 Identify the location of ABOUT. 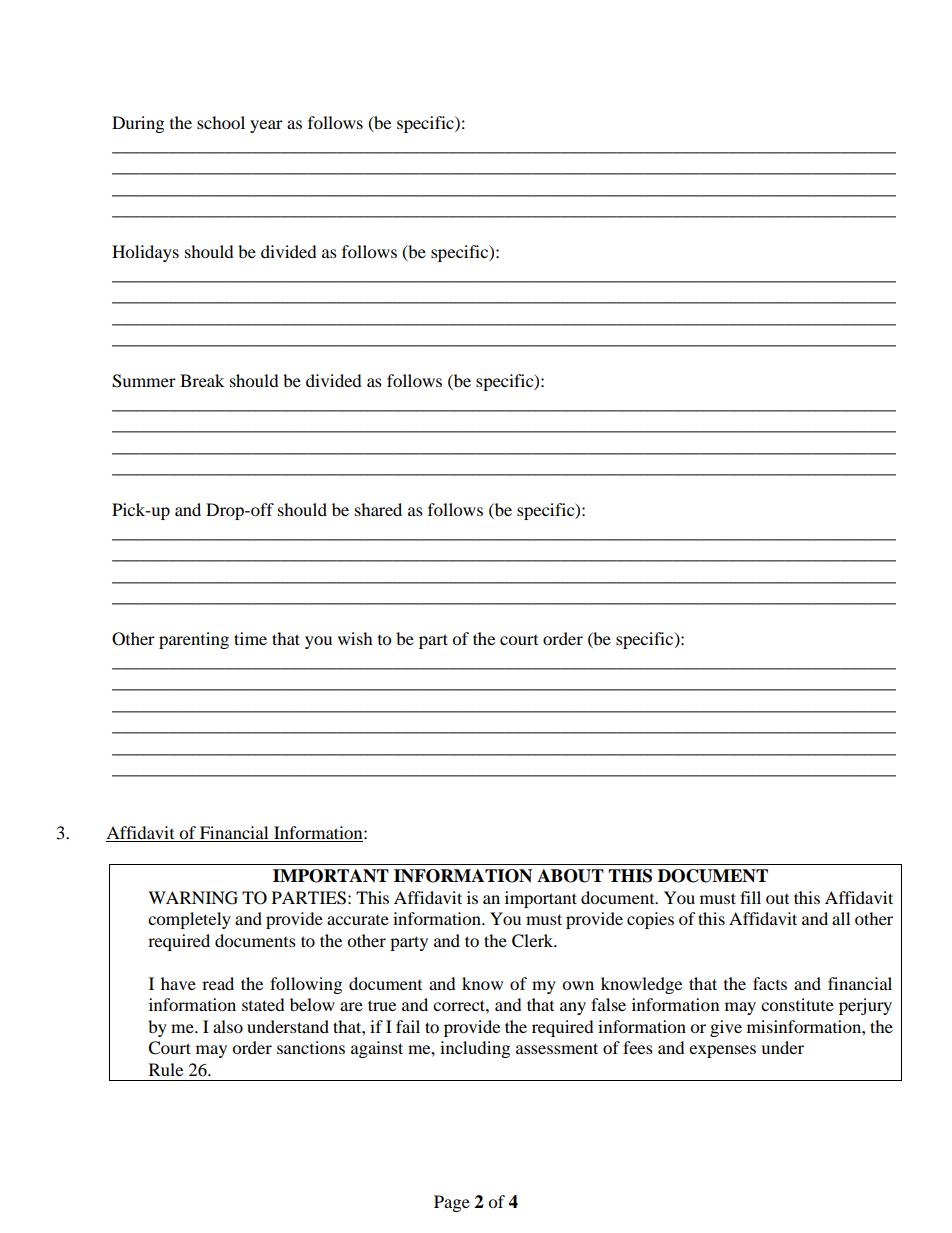
(570, 876).
